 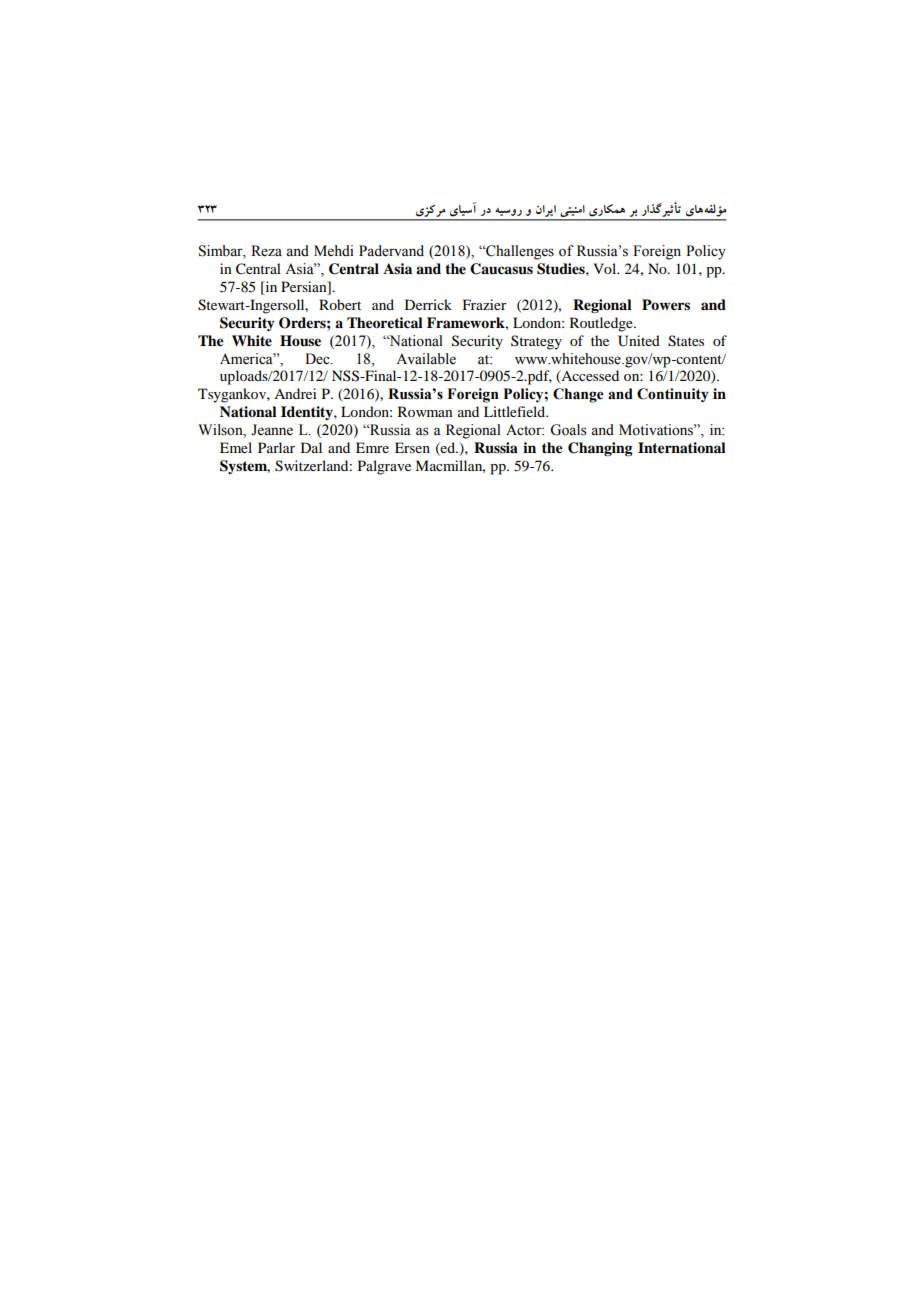 What do you see at coordinates (606, 268) in the page?
I see `Vol` at bounding box center [606, 268].
